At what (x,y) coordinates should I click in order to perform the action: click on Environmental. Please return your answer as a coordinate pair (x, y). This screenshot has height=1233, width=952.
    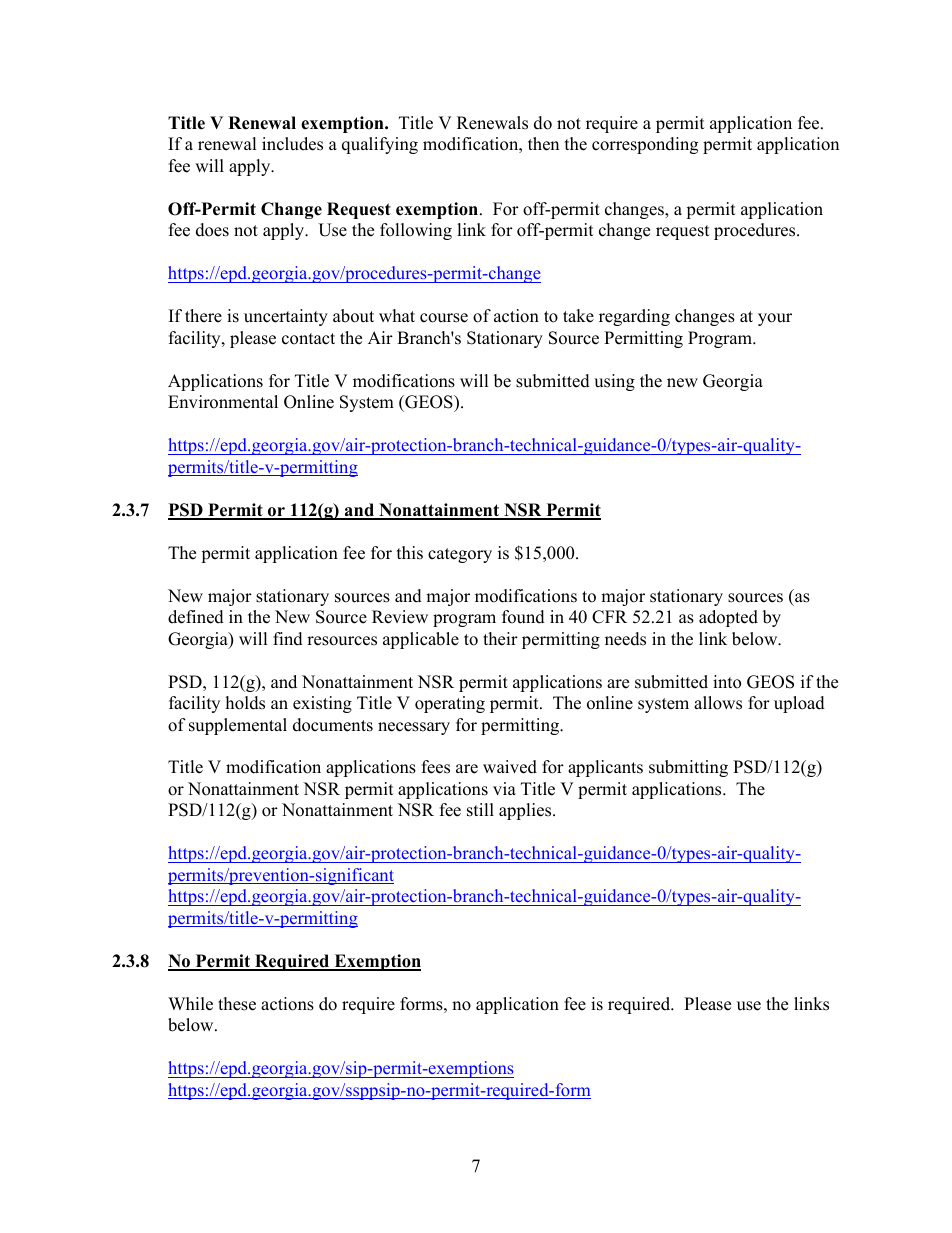
    Looking at the image, I should click on (223, 402).
